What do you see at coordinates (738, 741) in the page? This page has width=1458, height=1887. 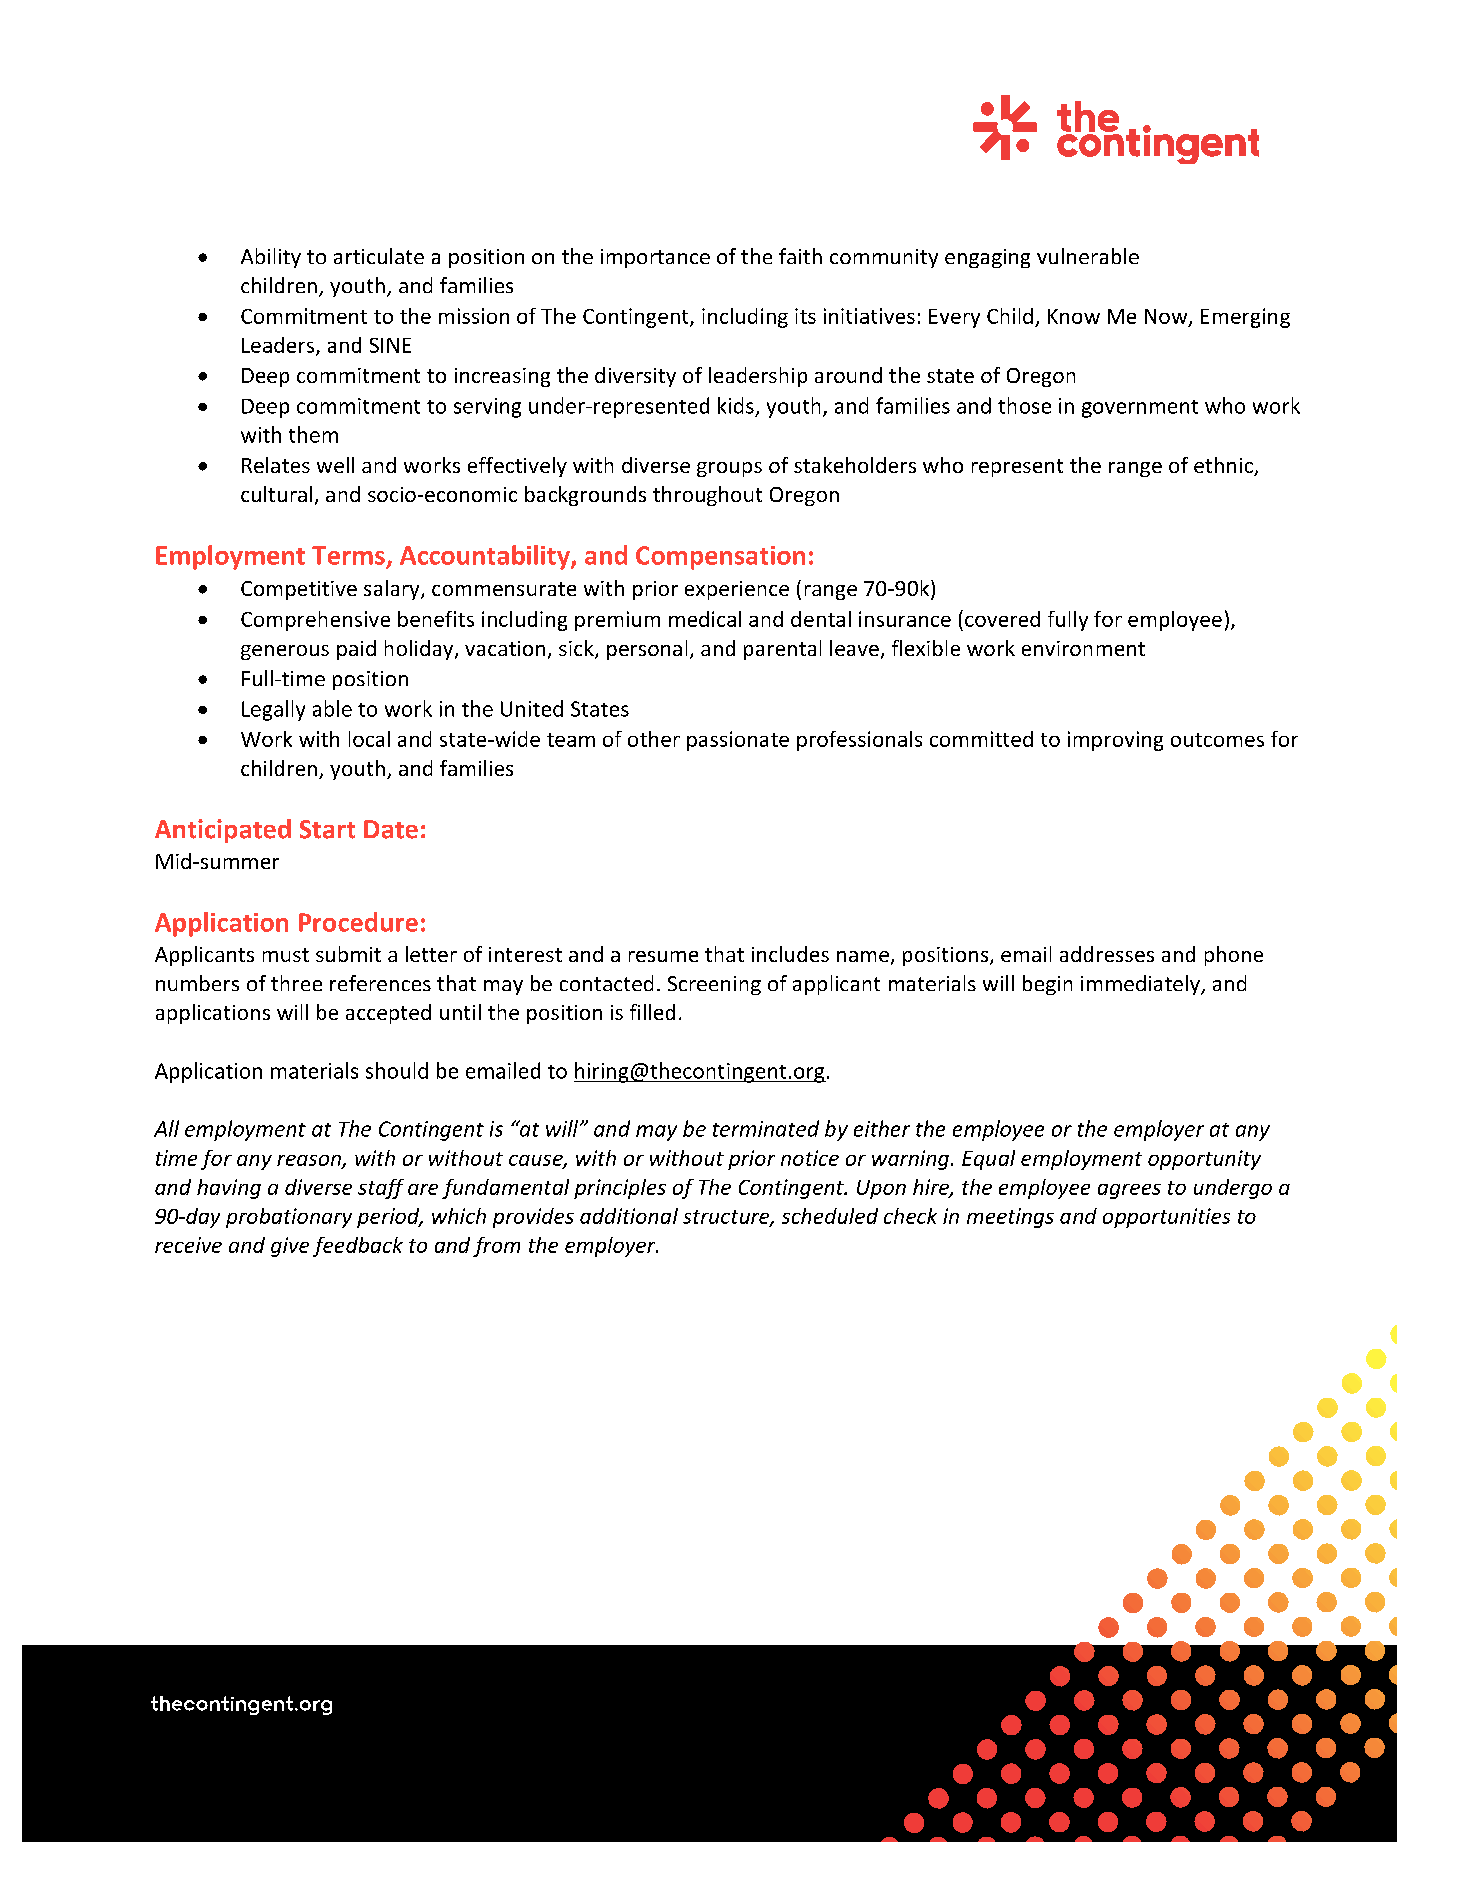 I see `passionate` at bounding box center [738, 741].
